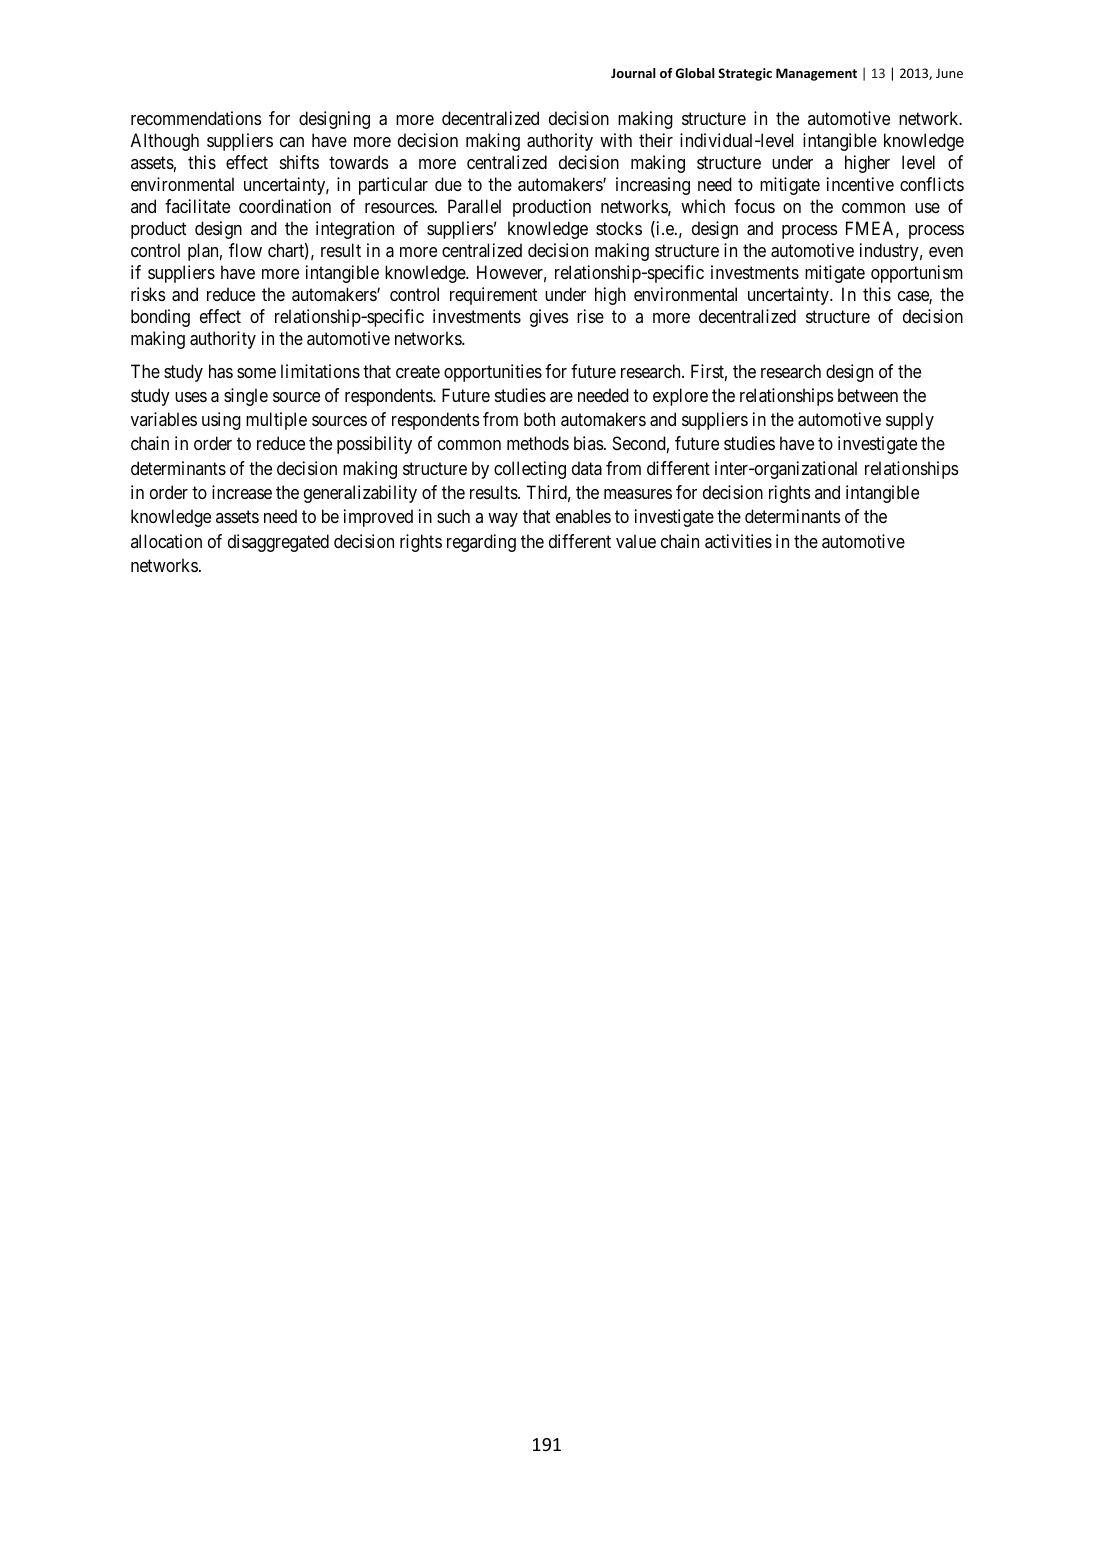 The width and height of the screenshot is (1093, 1547). I want to click on shifts, so click(299, 162).
